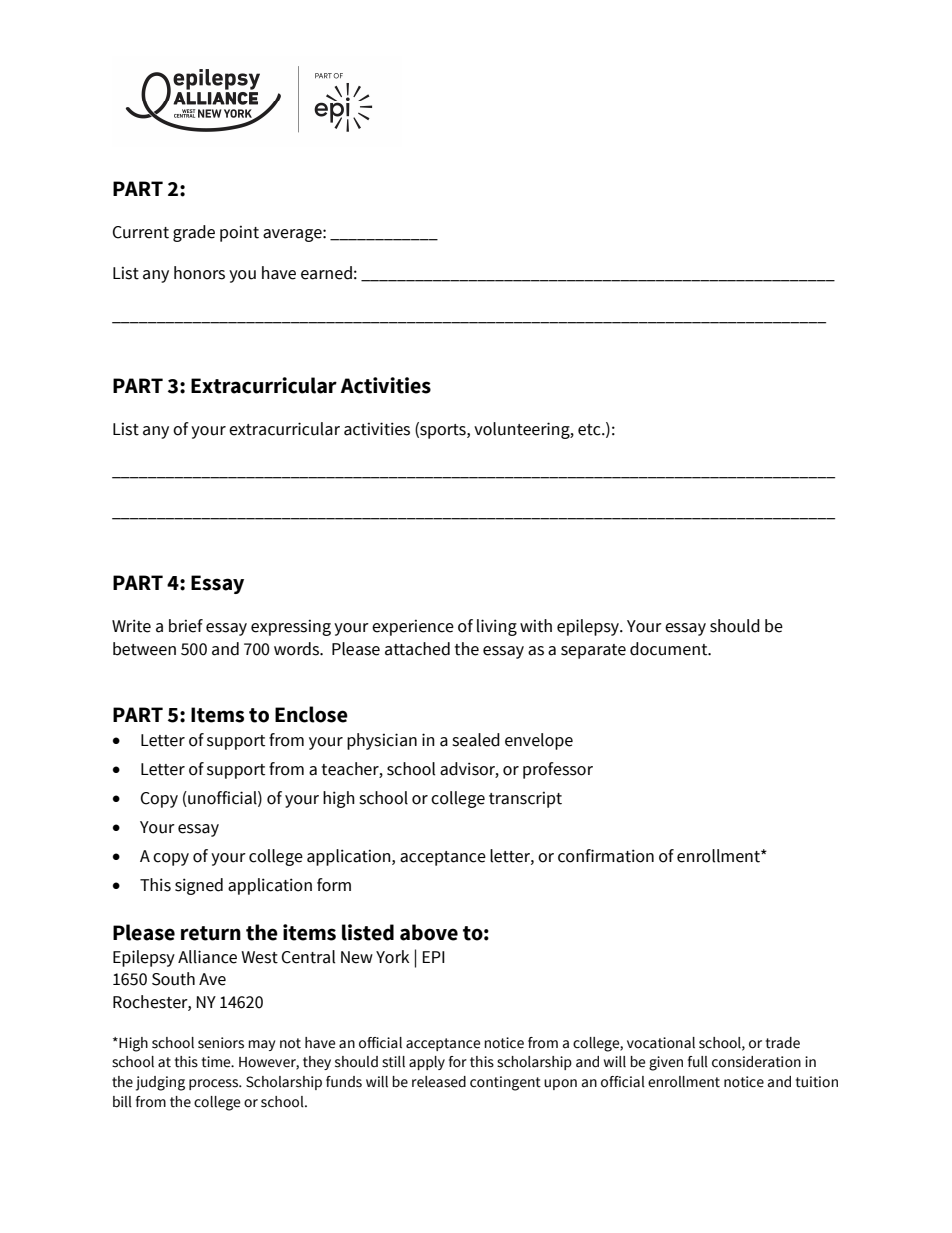 Image resolution: width=952 pixels, height=1233 pixels. I want to click on process, so click(215, 1084).
